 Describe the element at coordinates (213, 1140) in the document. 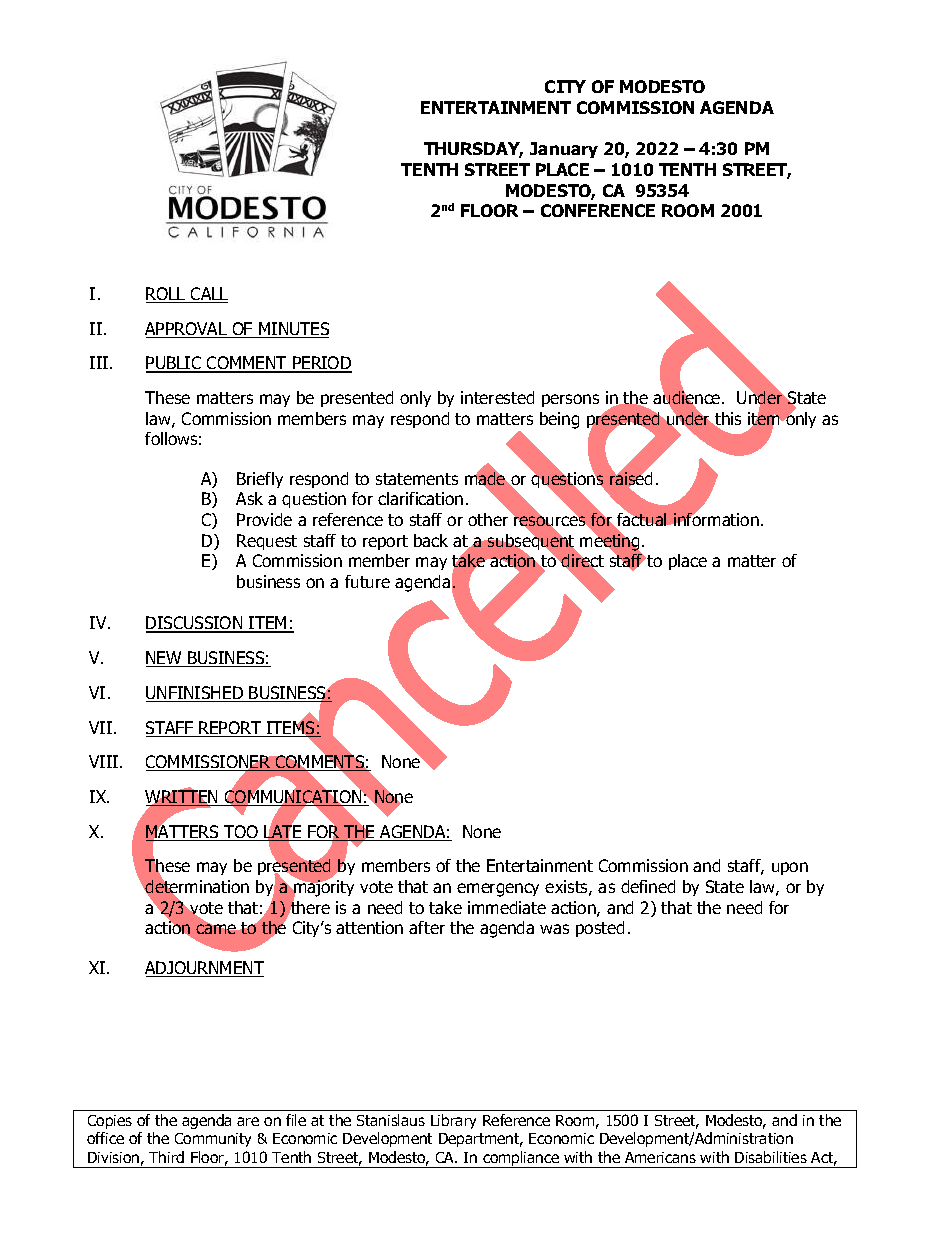

I see `Community` at that location.
